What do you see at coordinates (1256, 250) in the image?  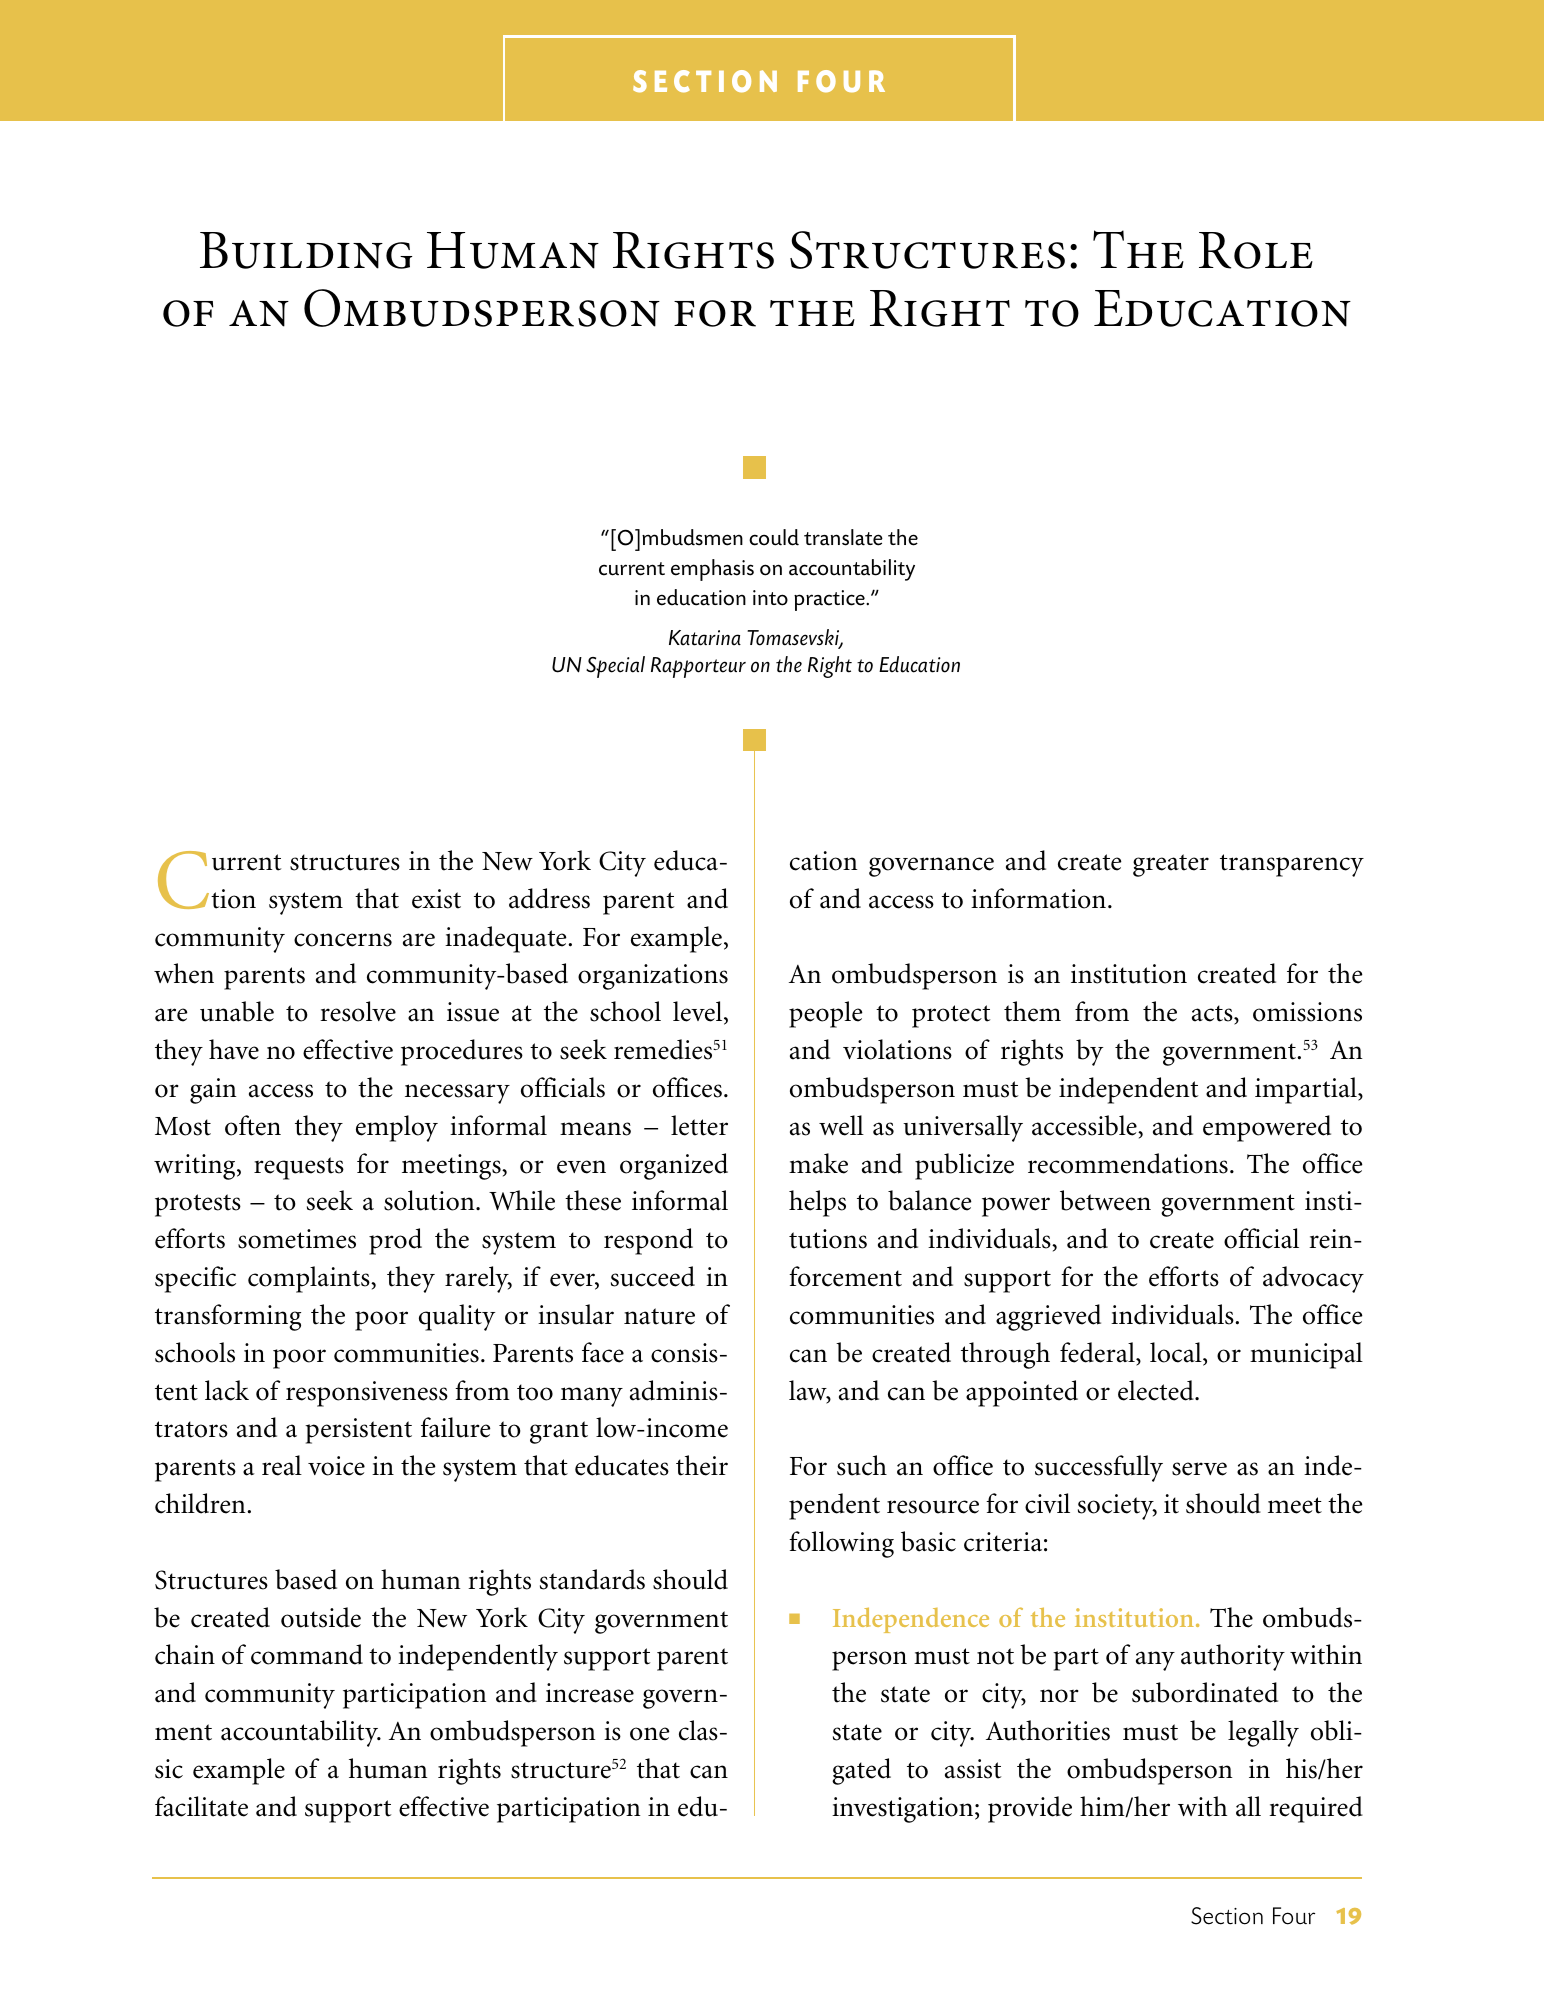 I see `Role` at bounding box center [1256, 250].
